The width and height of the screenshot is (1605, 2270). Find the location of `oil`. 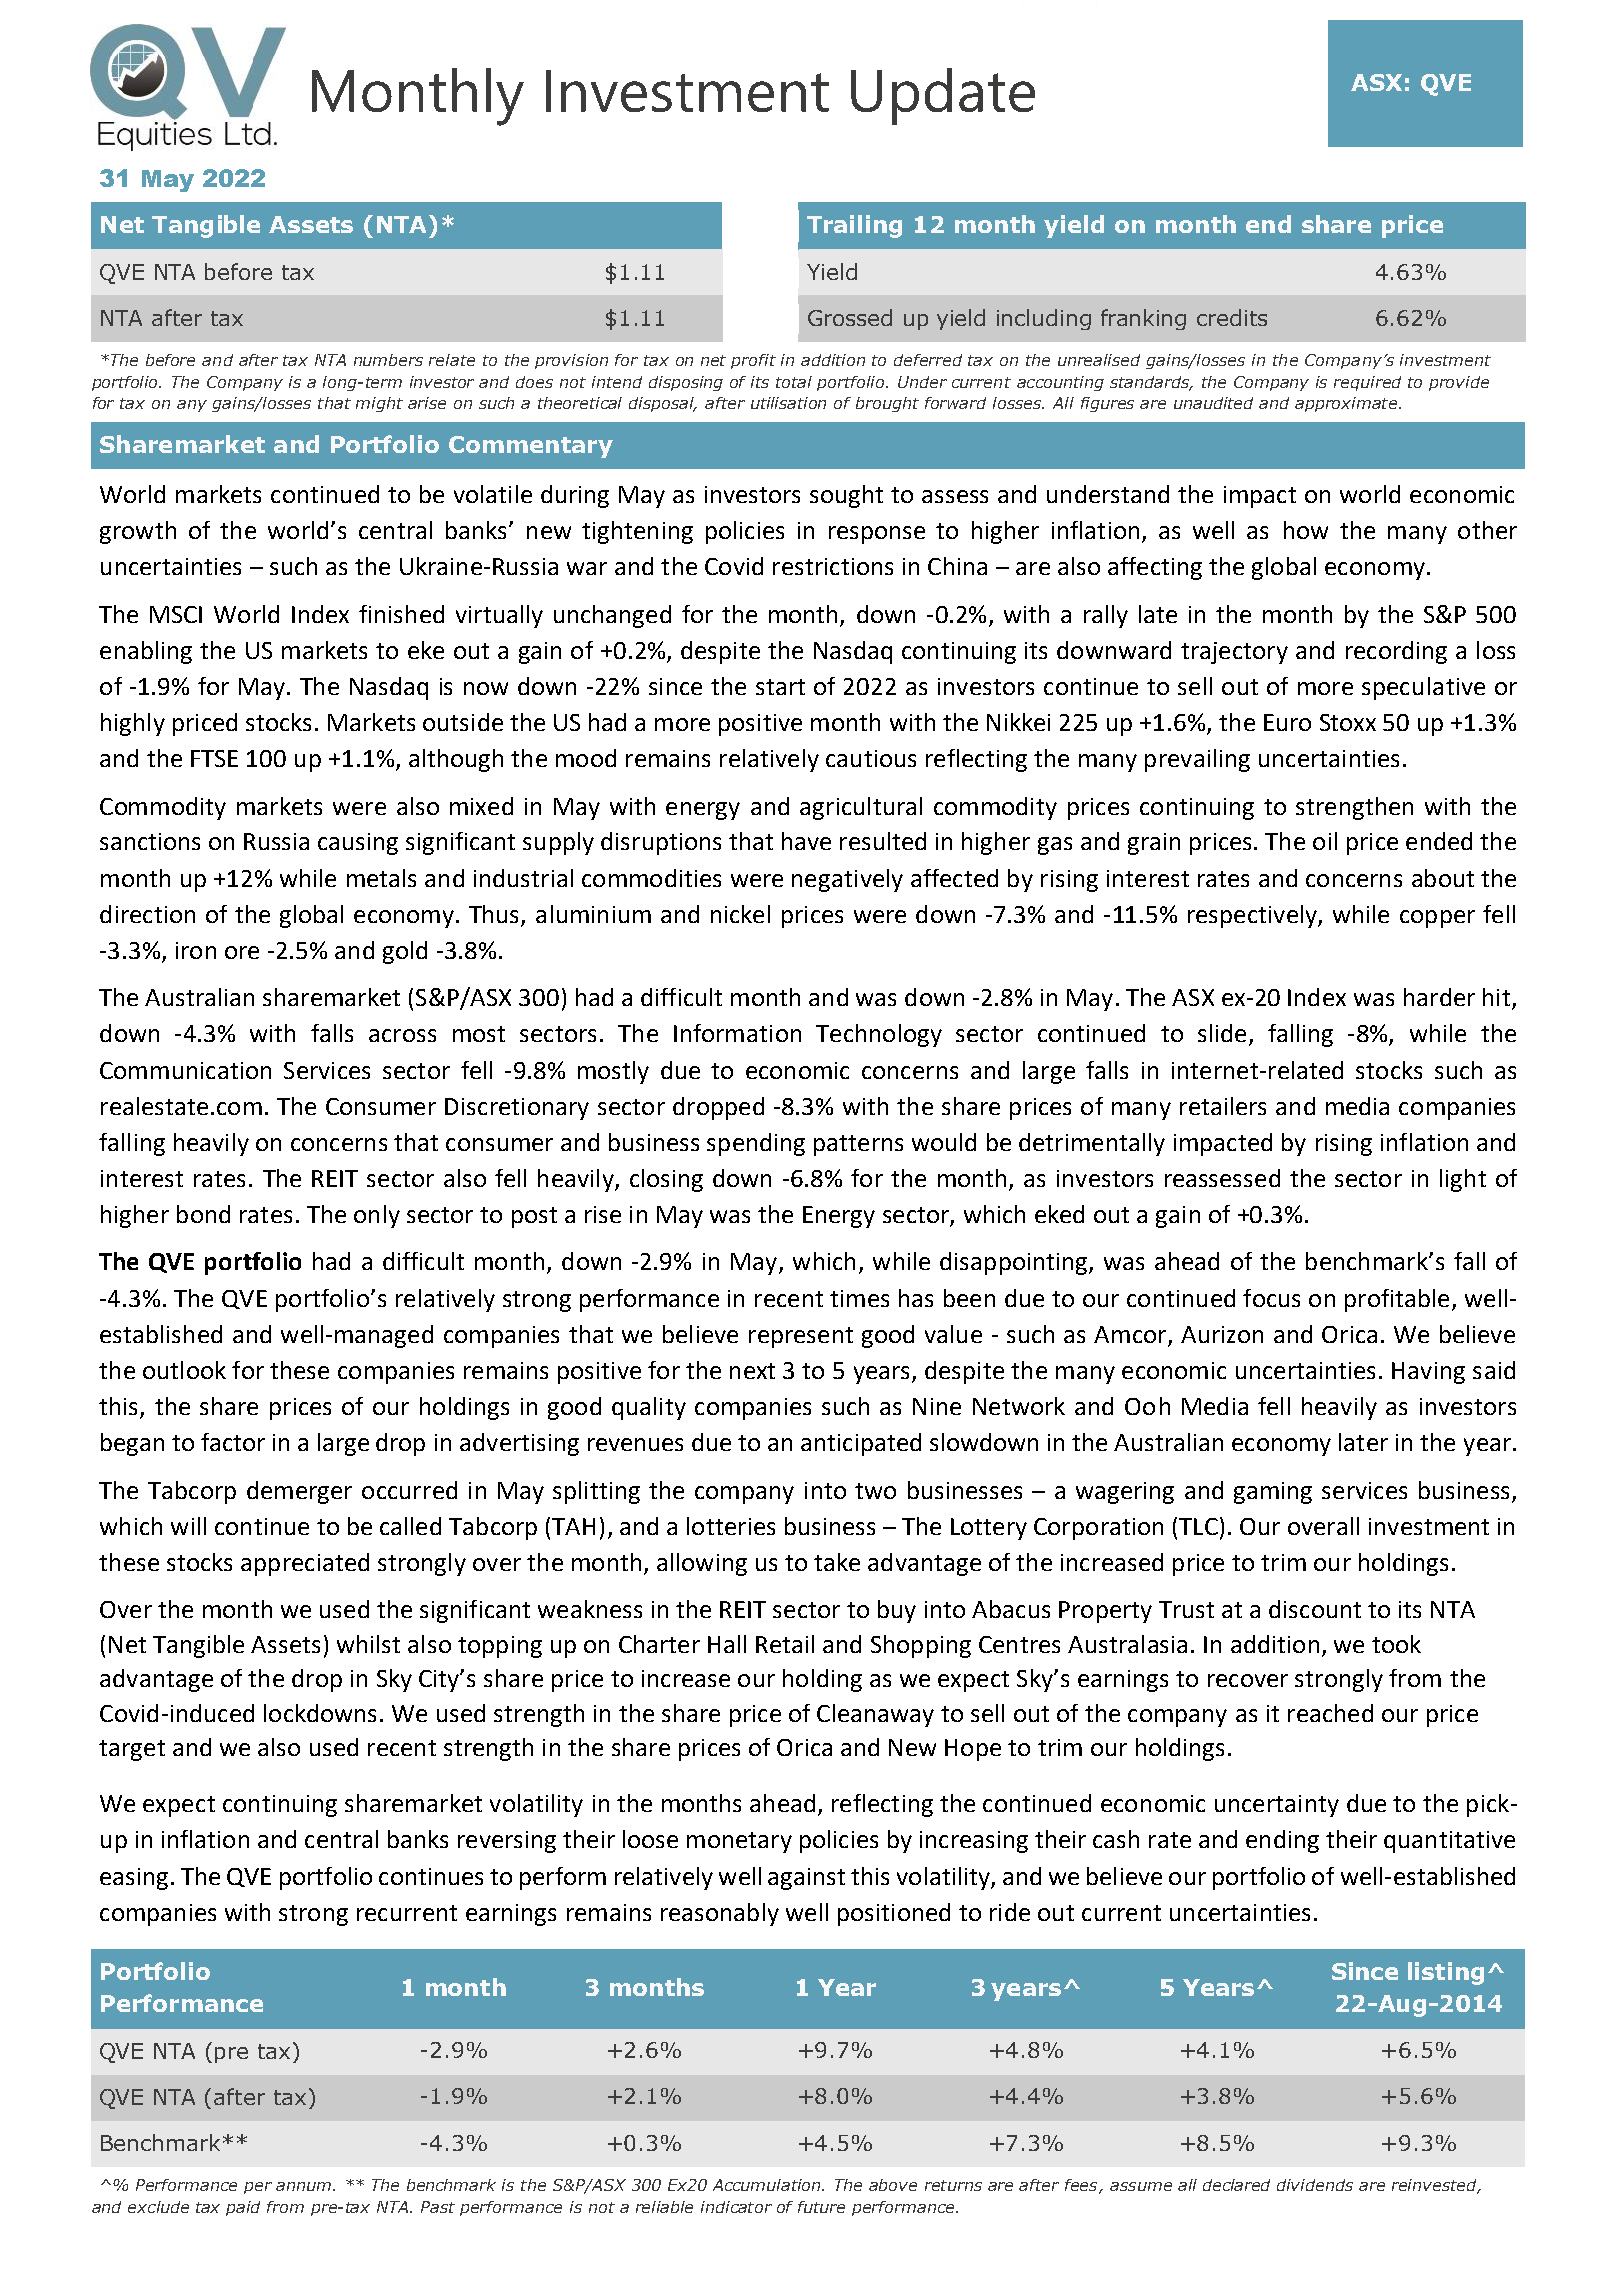

oil is located at coordinates (1325, 841).
